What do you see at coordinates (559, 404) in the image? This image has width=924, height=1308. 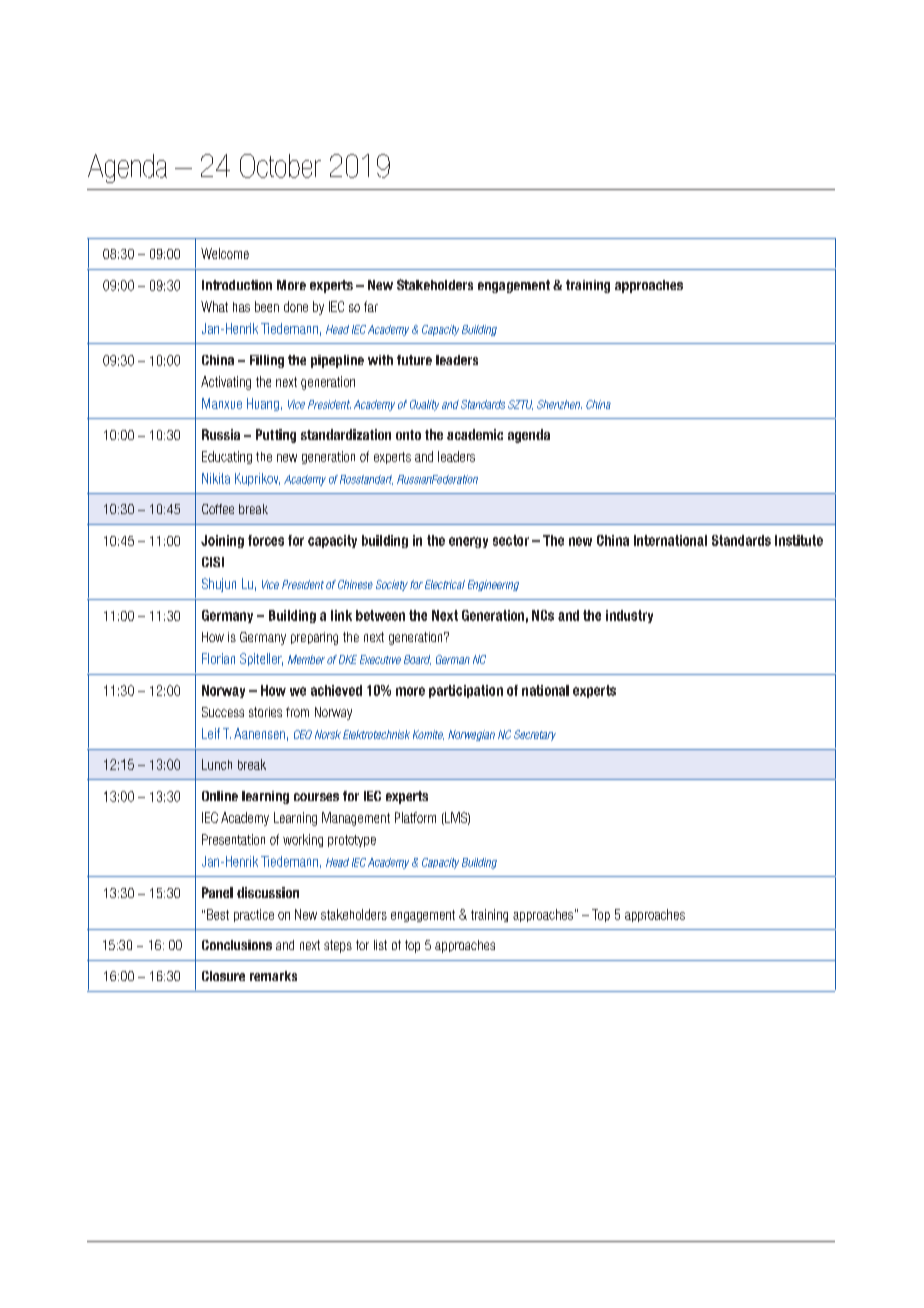 I see `Shenzhen` at bounding box center [559, 404].
